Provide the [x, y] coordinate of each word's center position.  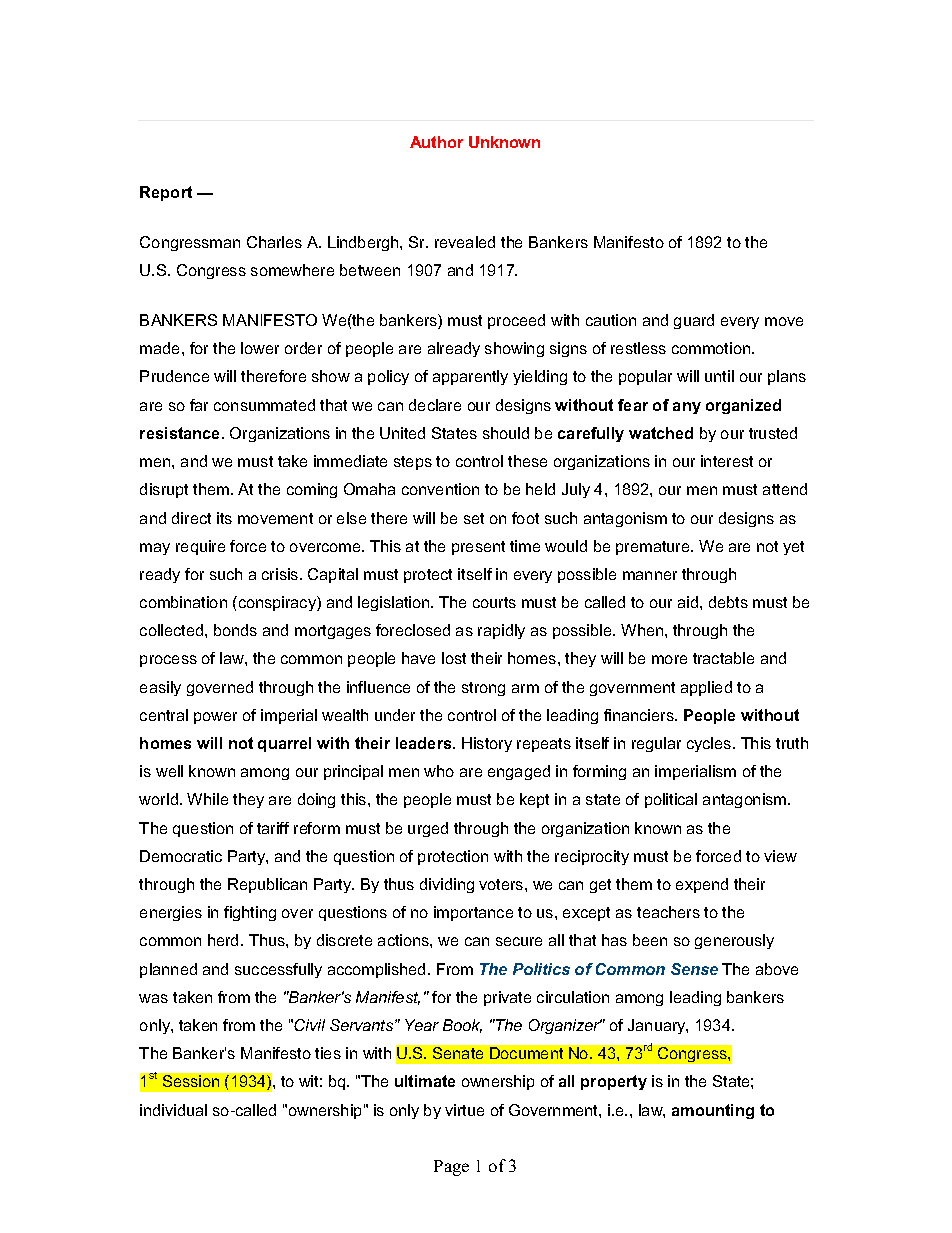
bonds [235, 630]
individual [173, 1110]
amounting [713, 1111]
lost [454, 658]
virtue [464, 1110]
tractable [723, 658]
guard [694, 321]
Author [436, 142]
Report [166, 193]
